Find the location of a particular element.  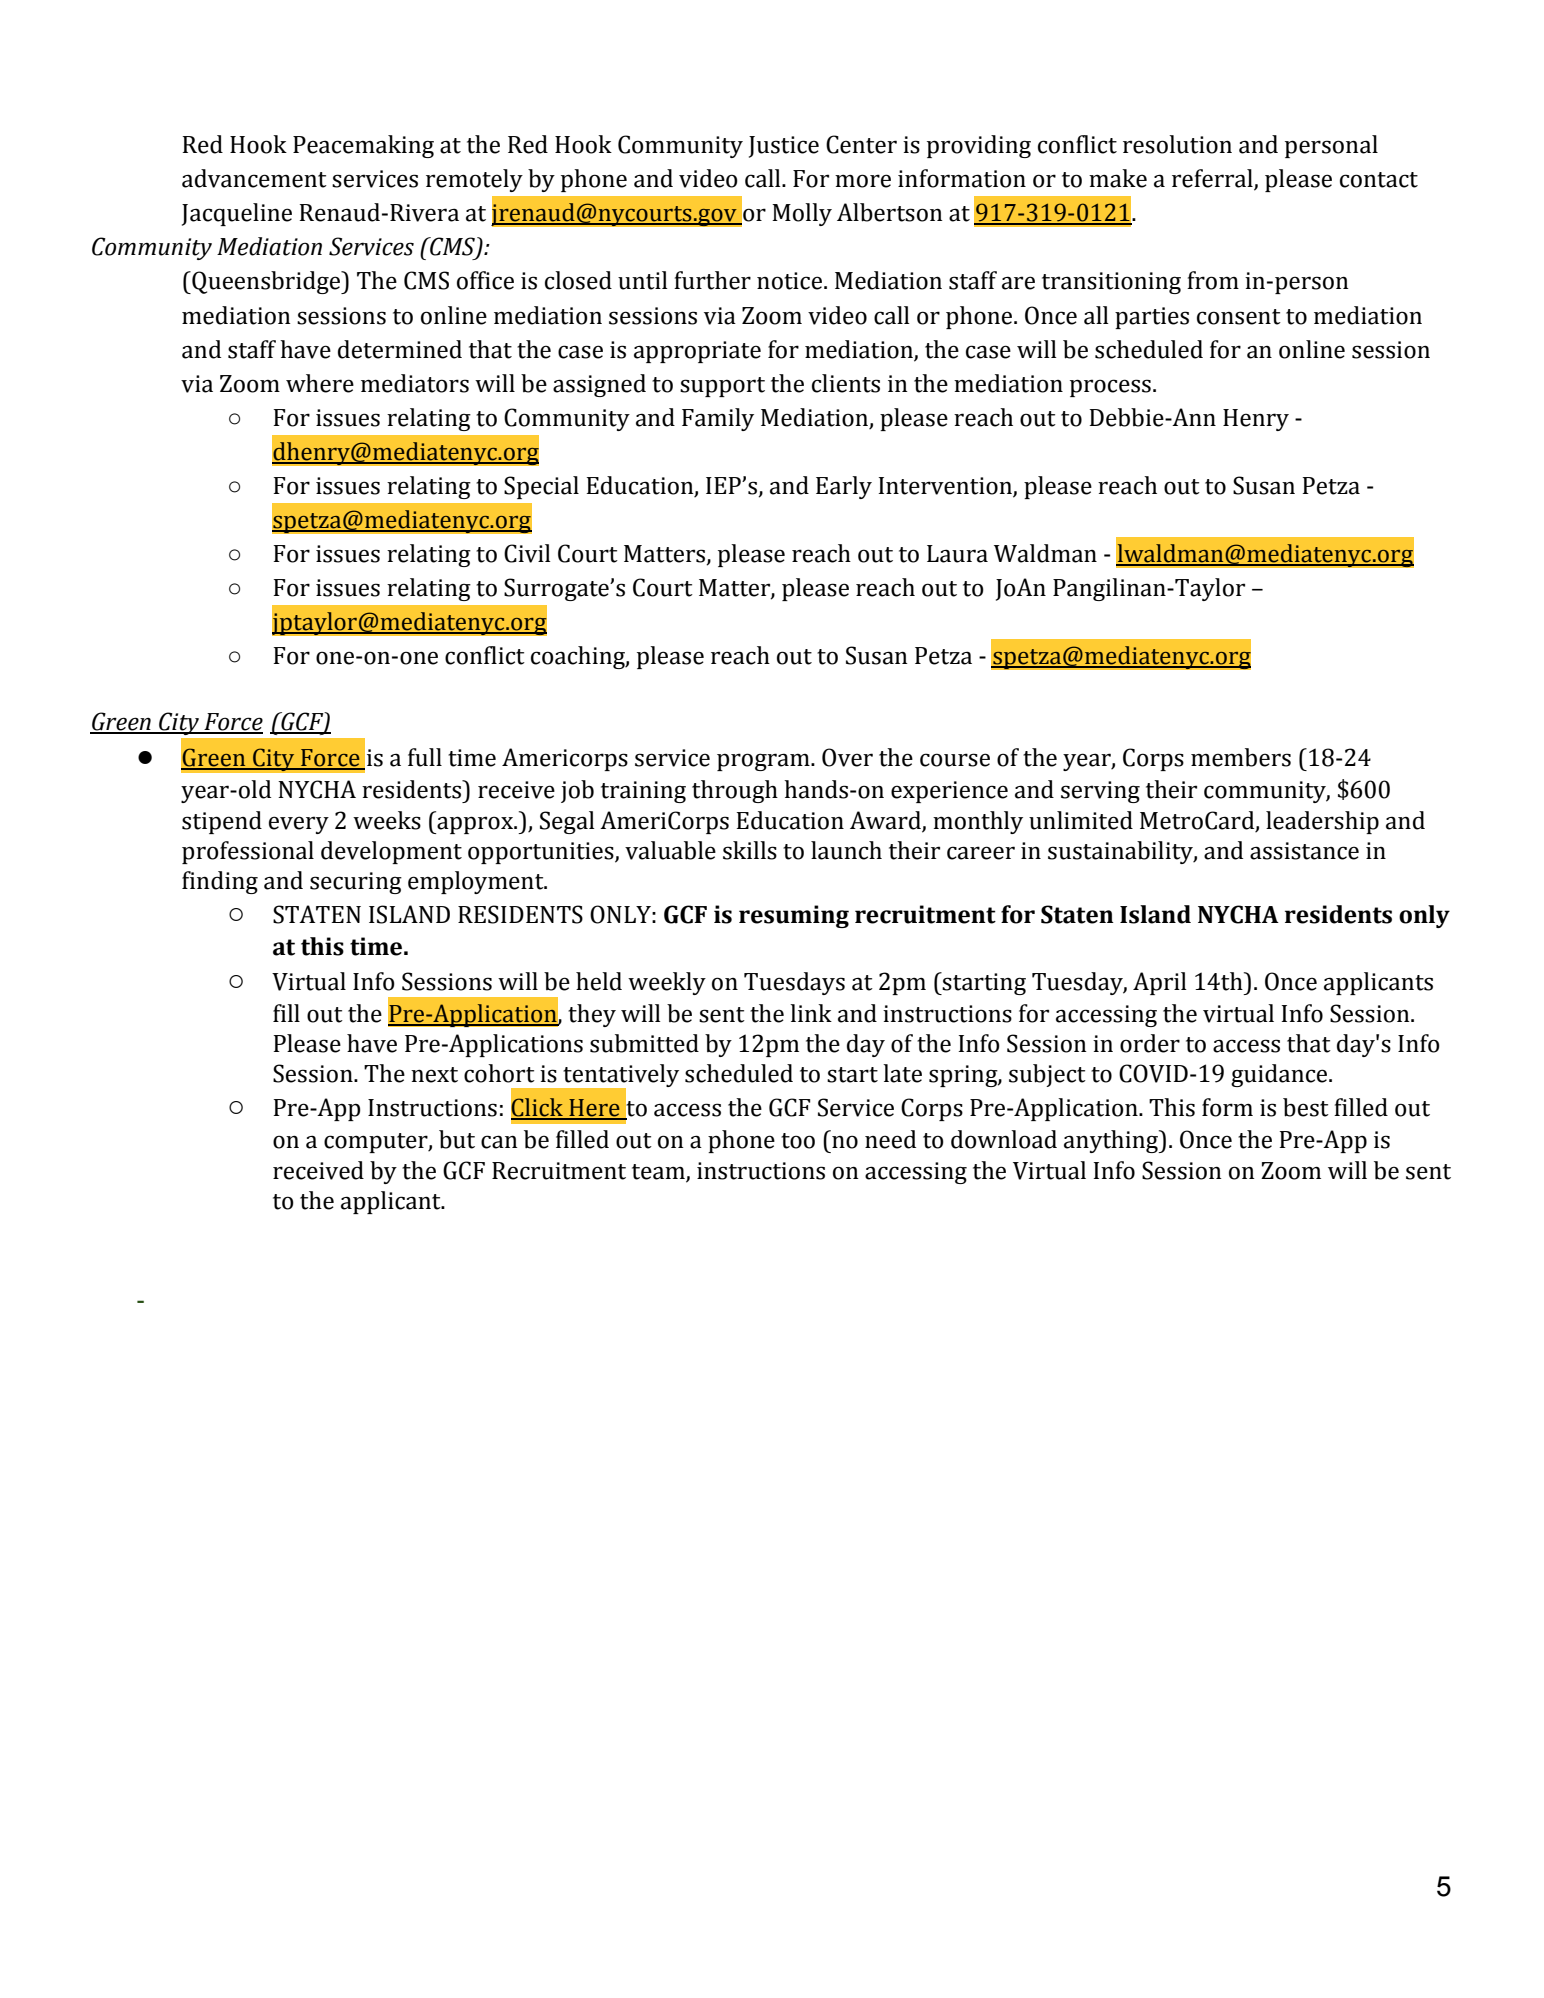

weeks is located at coordinates (387, 820).
